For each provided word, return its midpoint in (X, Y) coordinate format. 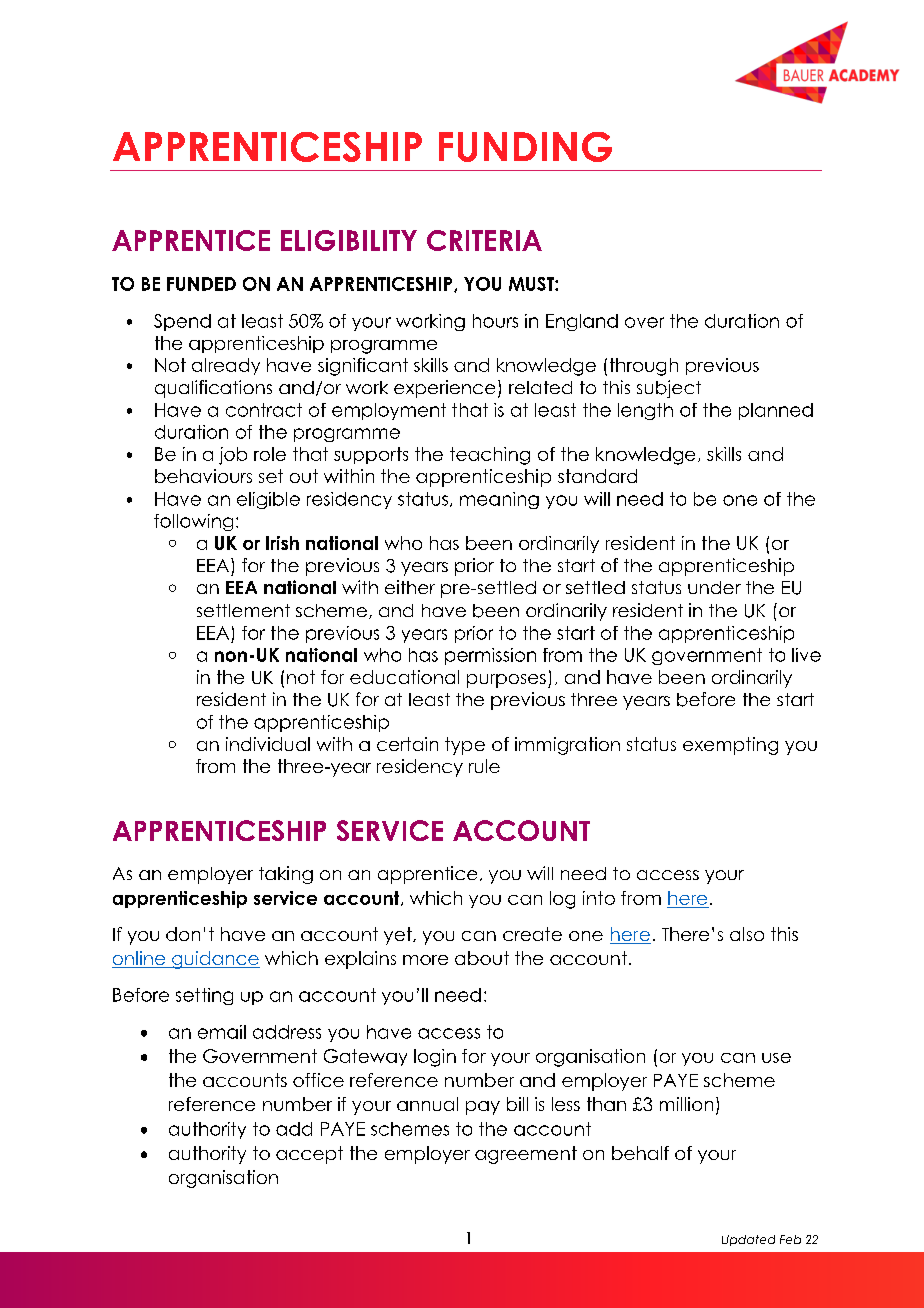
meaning (499, 500)
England (582, 322)
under (714, 587)
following (193, 522)
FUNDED (201, 284)
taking (286, 875)
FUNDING (525, 147)
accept (309, 1155)
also (747, 934)
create (532, 934)
